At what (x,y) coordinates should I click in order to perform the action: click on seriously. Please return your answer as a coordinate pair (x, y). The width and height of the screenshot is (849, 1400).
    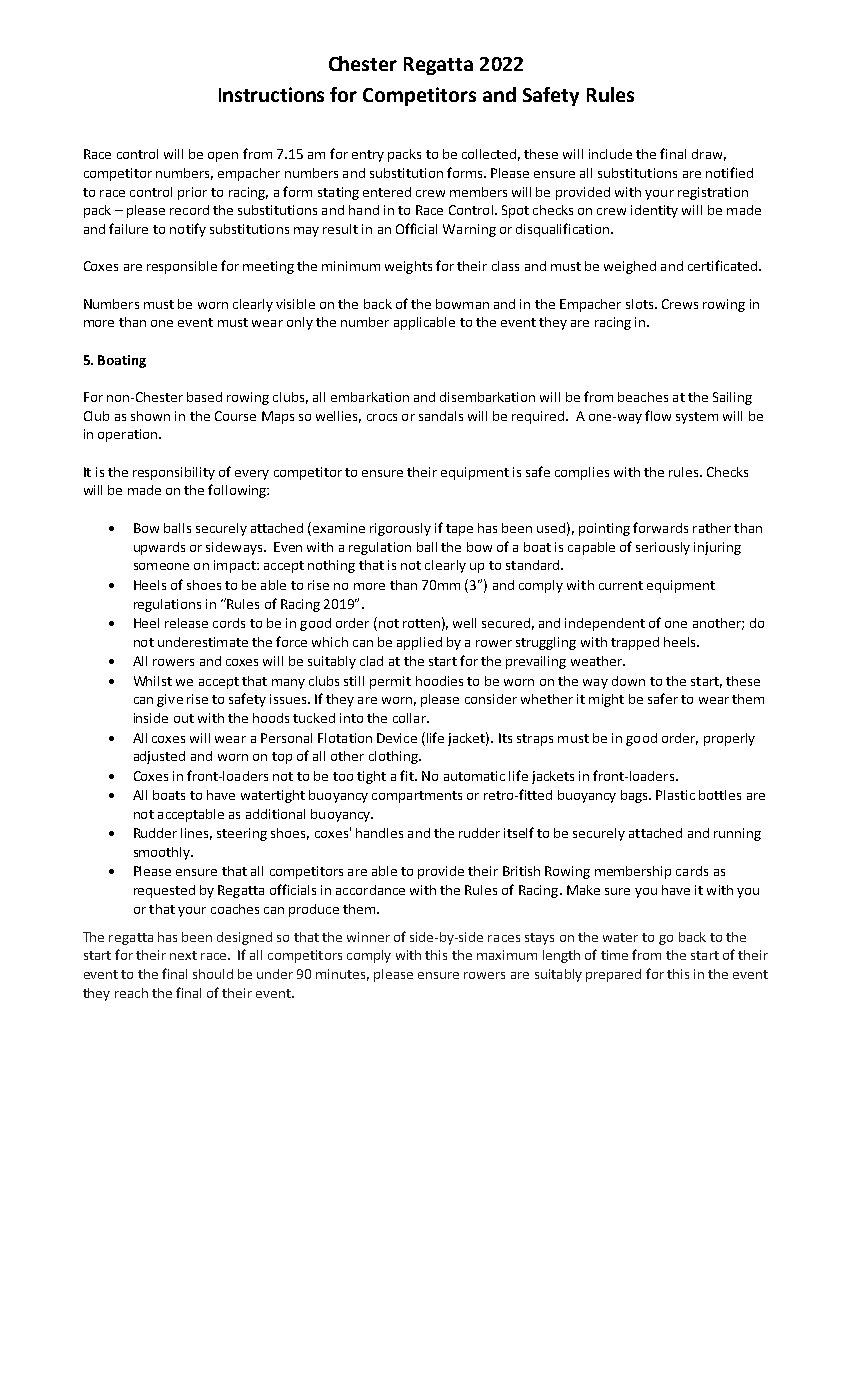
    Looking at the image, I should click on (663, 548).
